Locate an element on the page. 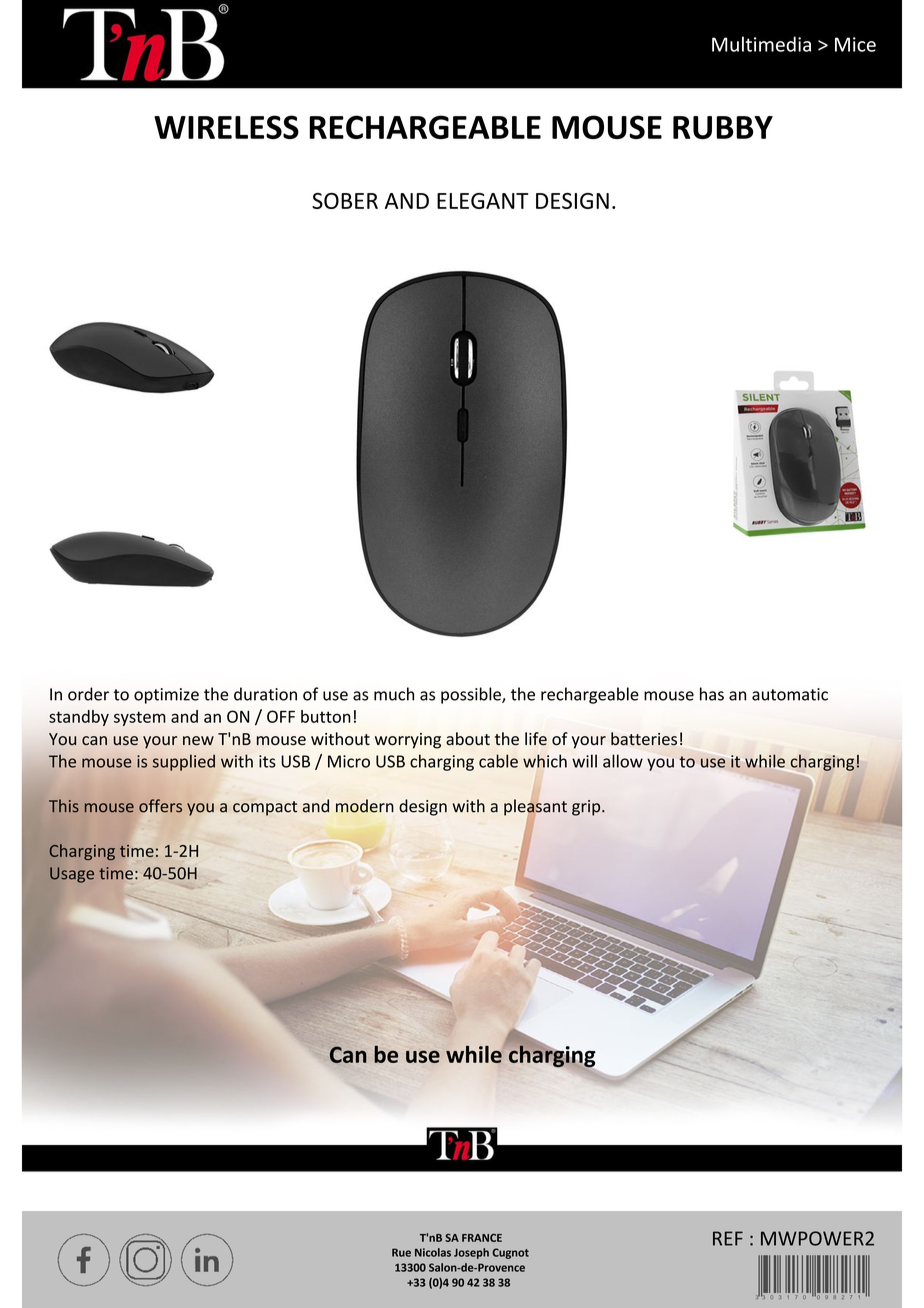 This document has height=1308, width=924. WIRELESS is located at coordinates (226, 127).
